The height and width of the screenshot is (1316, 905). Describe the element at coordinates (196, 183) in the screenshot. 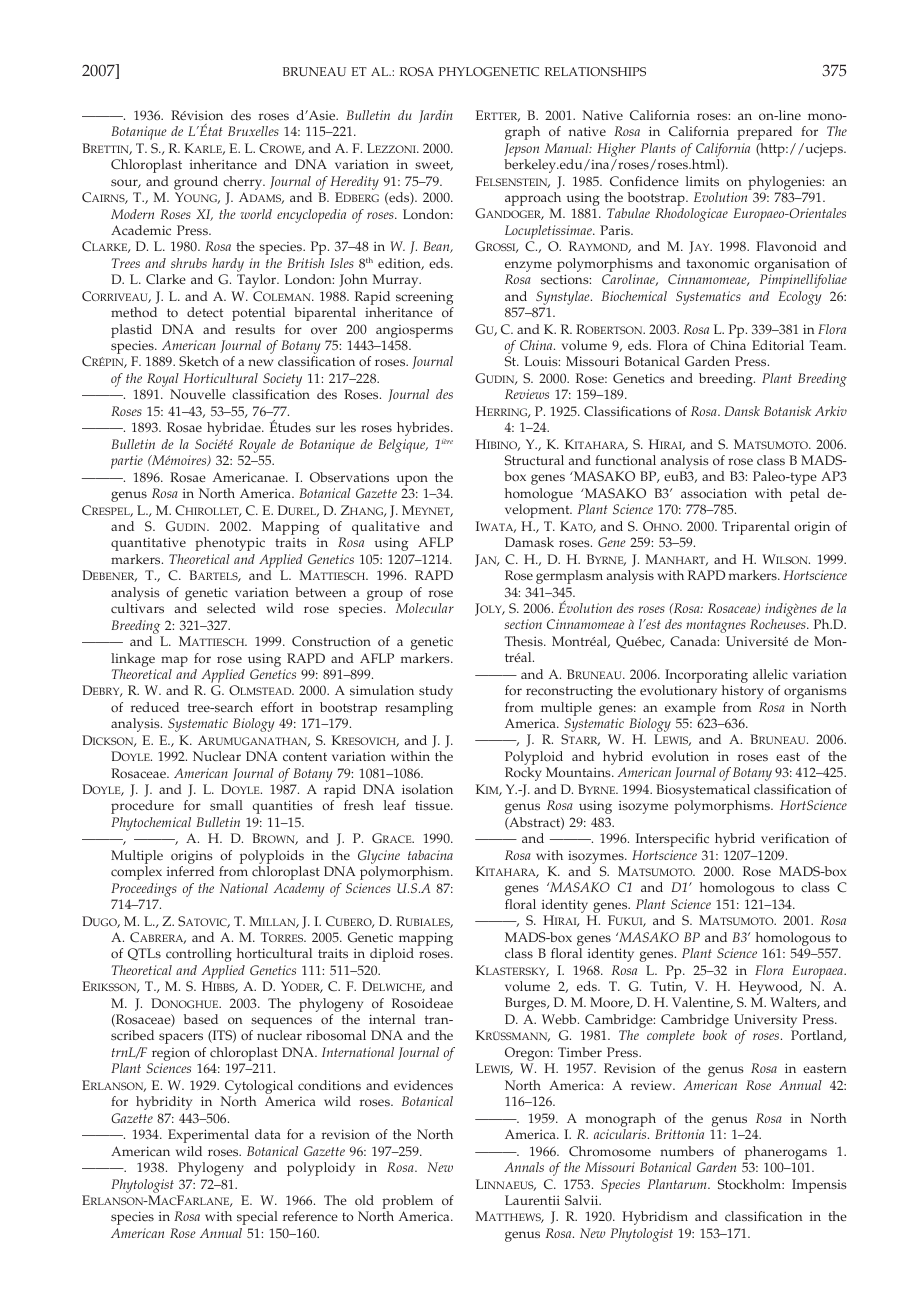

I see `ground` at that location.
